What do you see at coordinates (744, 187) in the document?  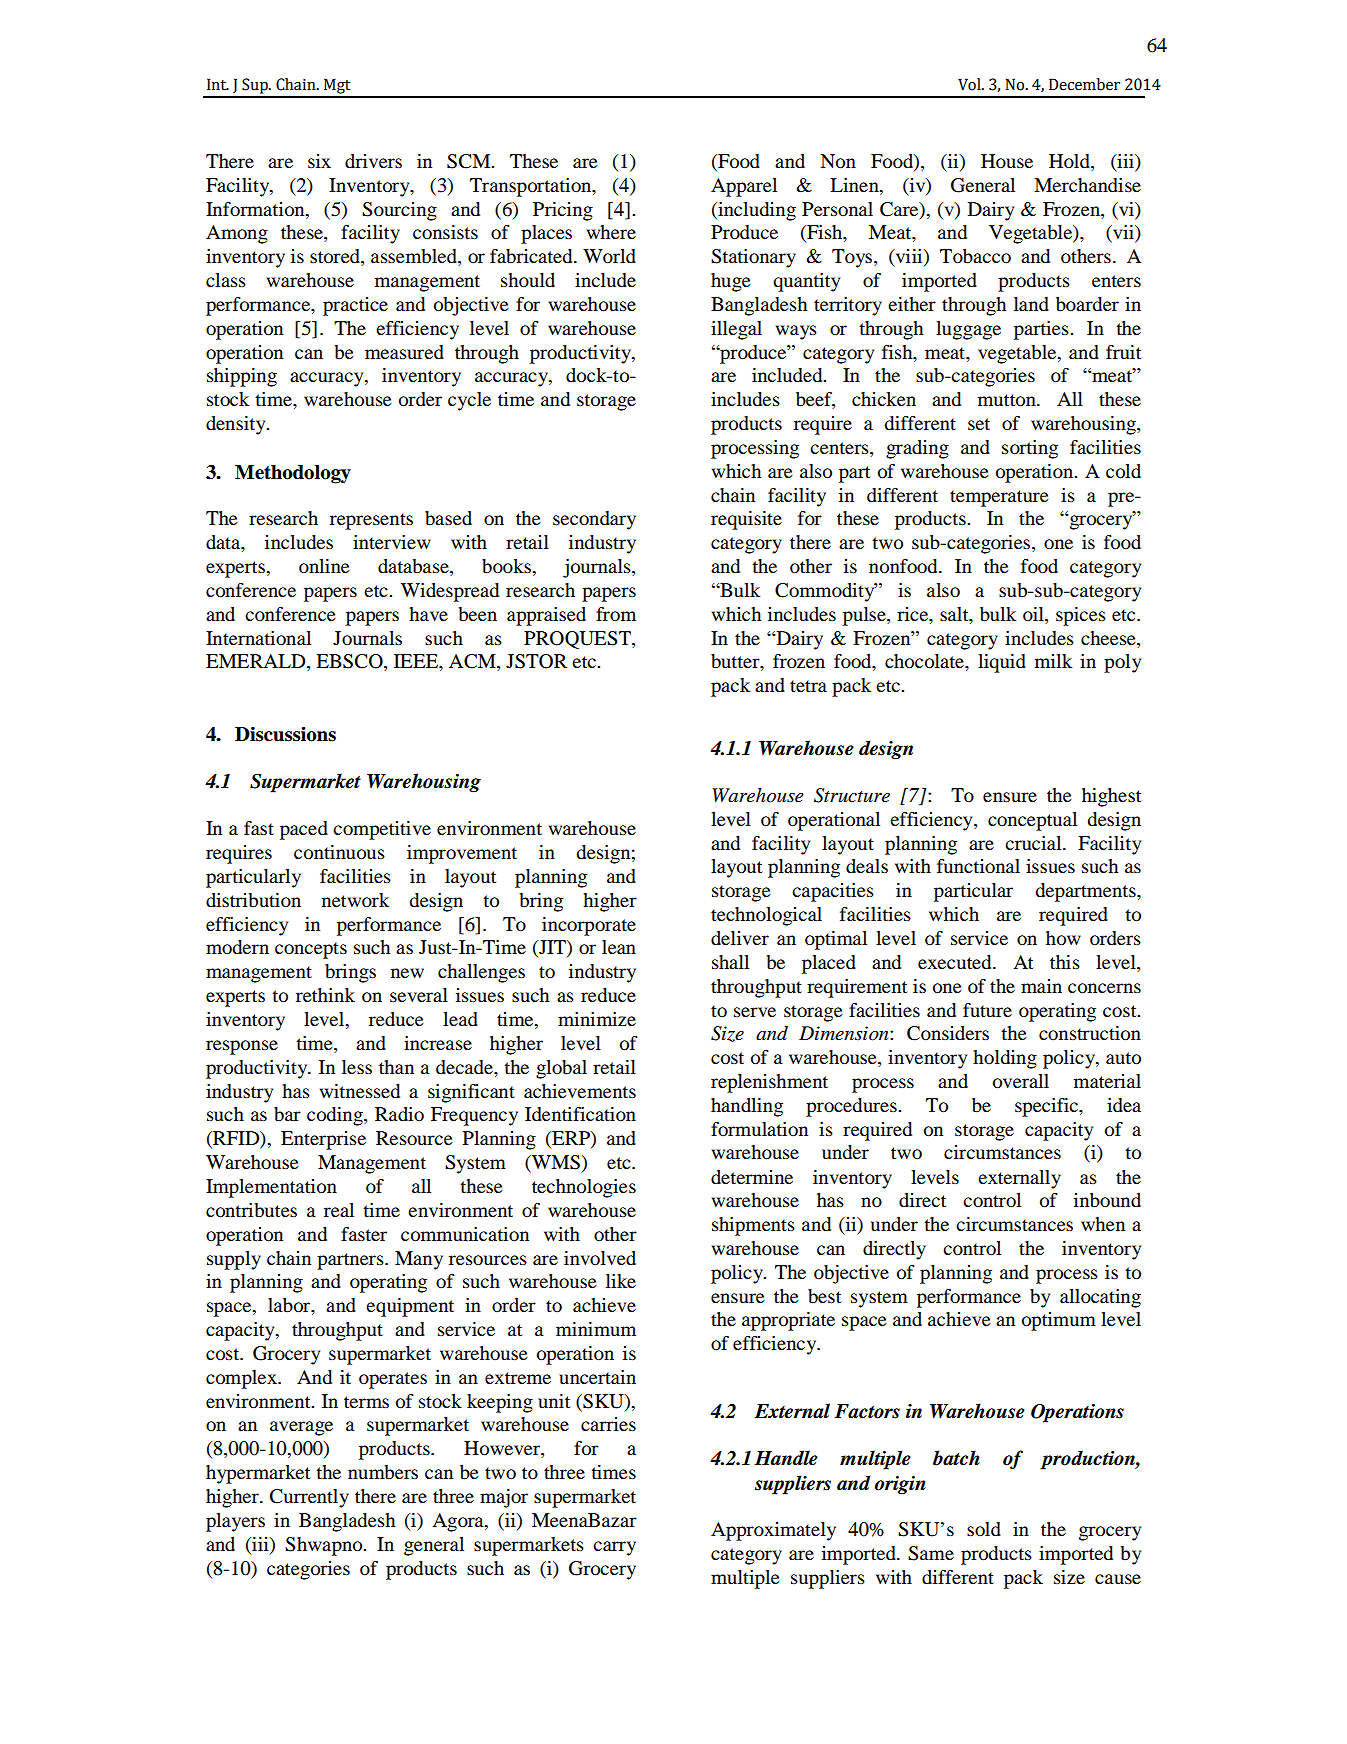 I see `Apparel` at bounding box center [744, 187].
